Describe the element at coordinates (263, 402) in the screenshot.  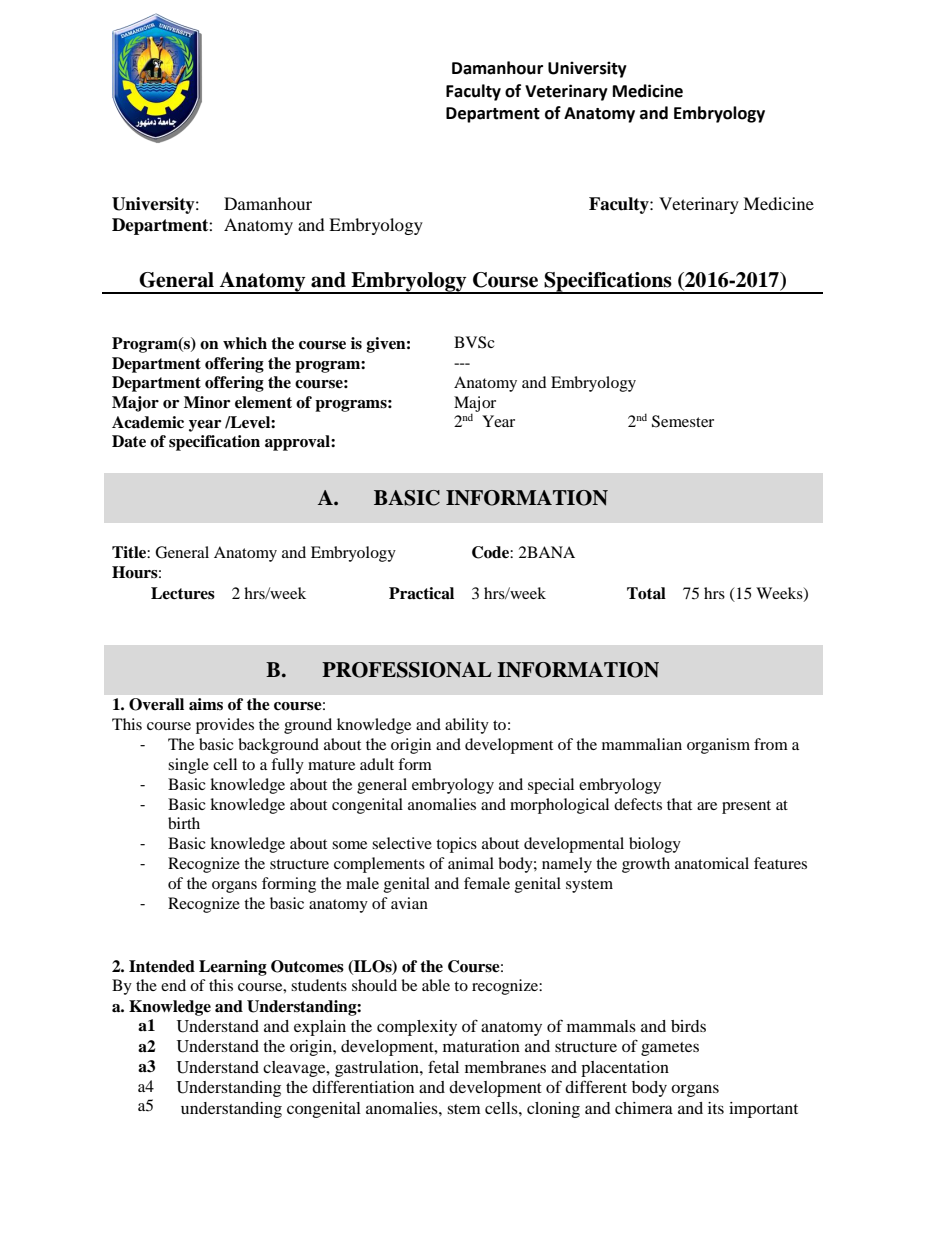
I see `element` at that location.
